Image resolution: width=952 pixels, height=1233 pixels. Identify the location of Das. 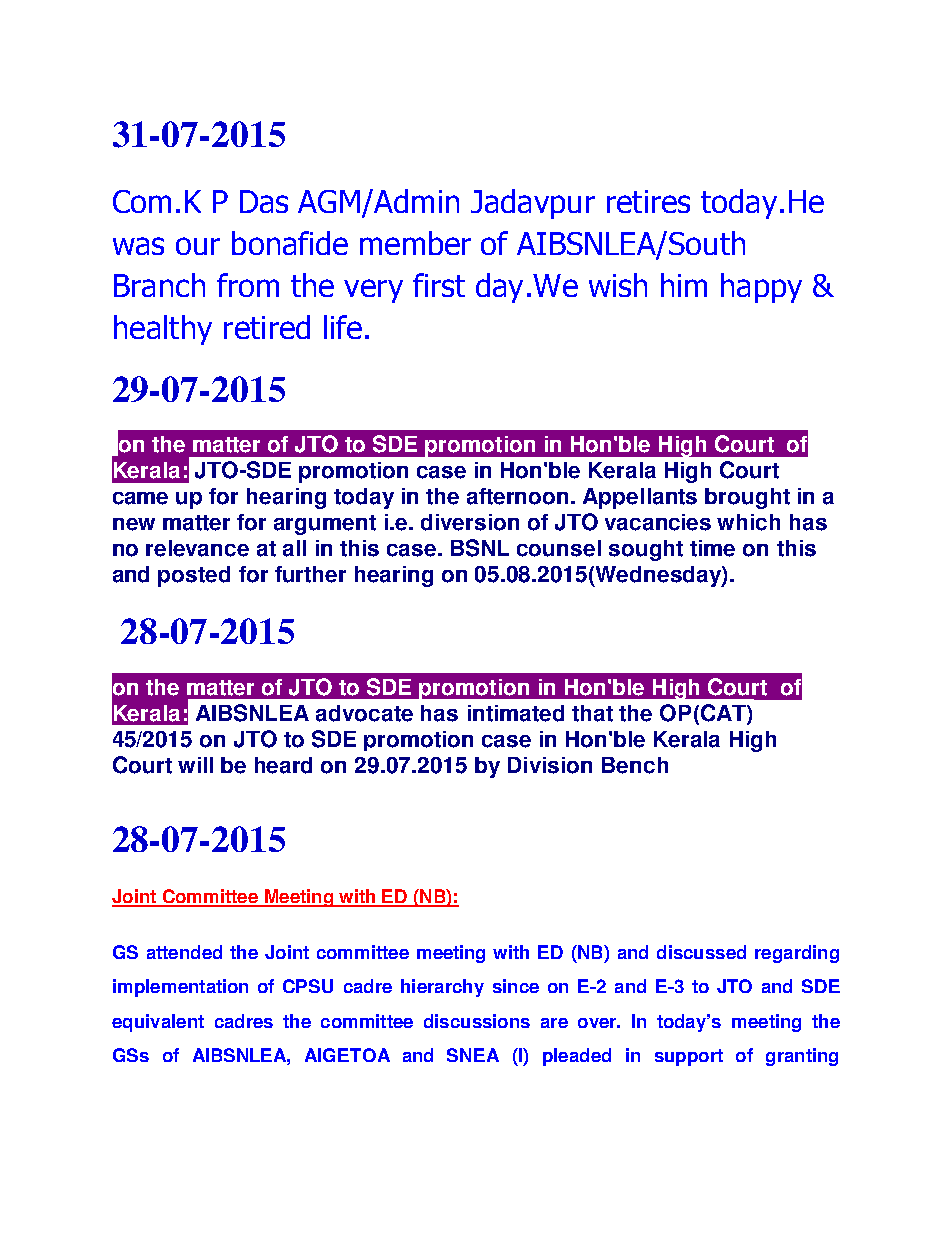
(264, 201).
